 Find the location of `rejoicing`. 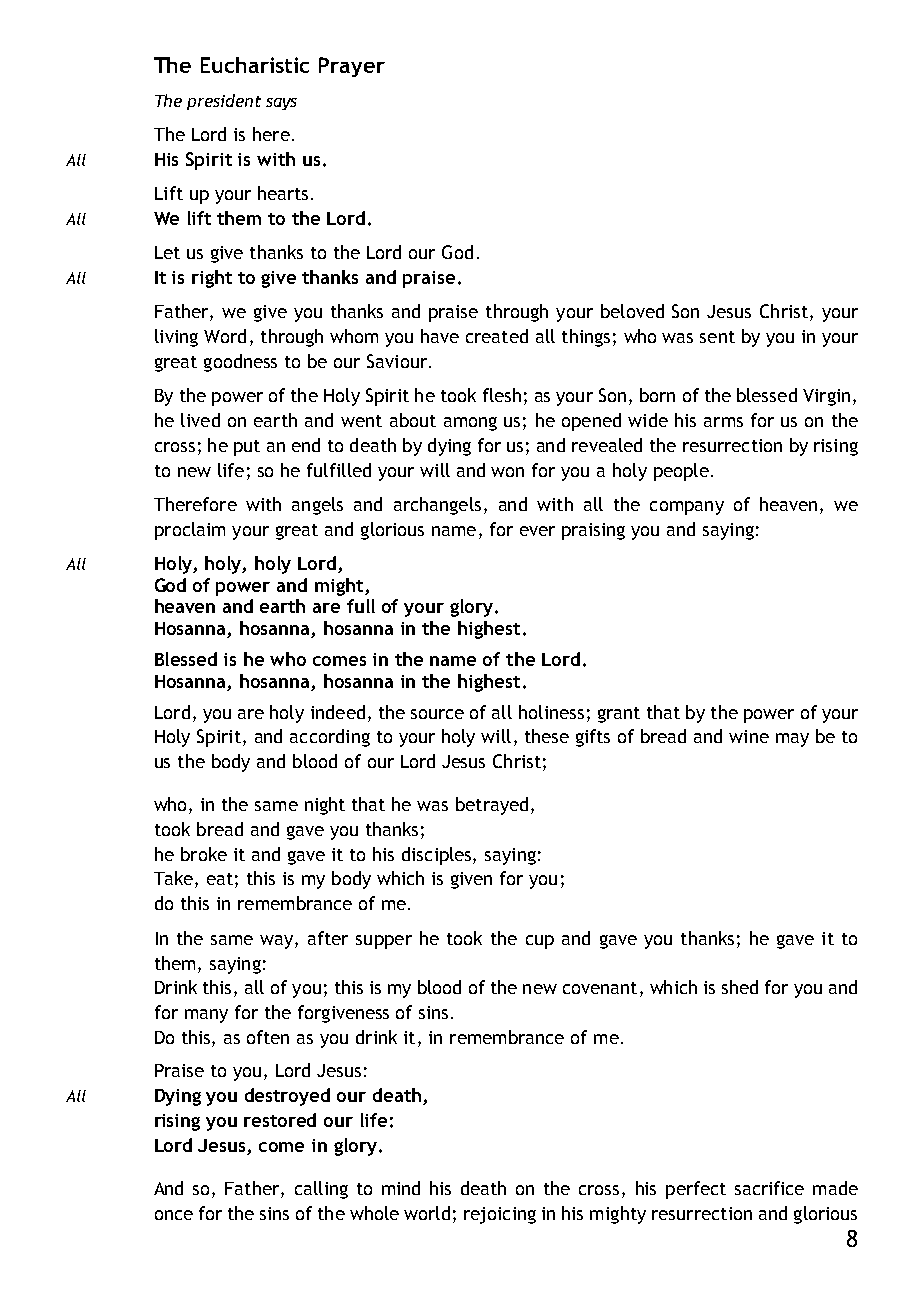

rejoicing is located at coordinates (500, 1215).
